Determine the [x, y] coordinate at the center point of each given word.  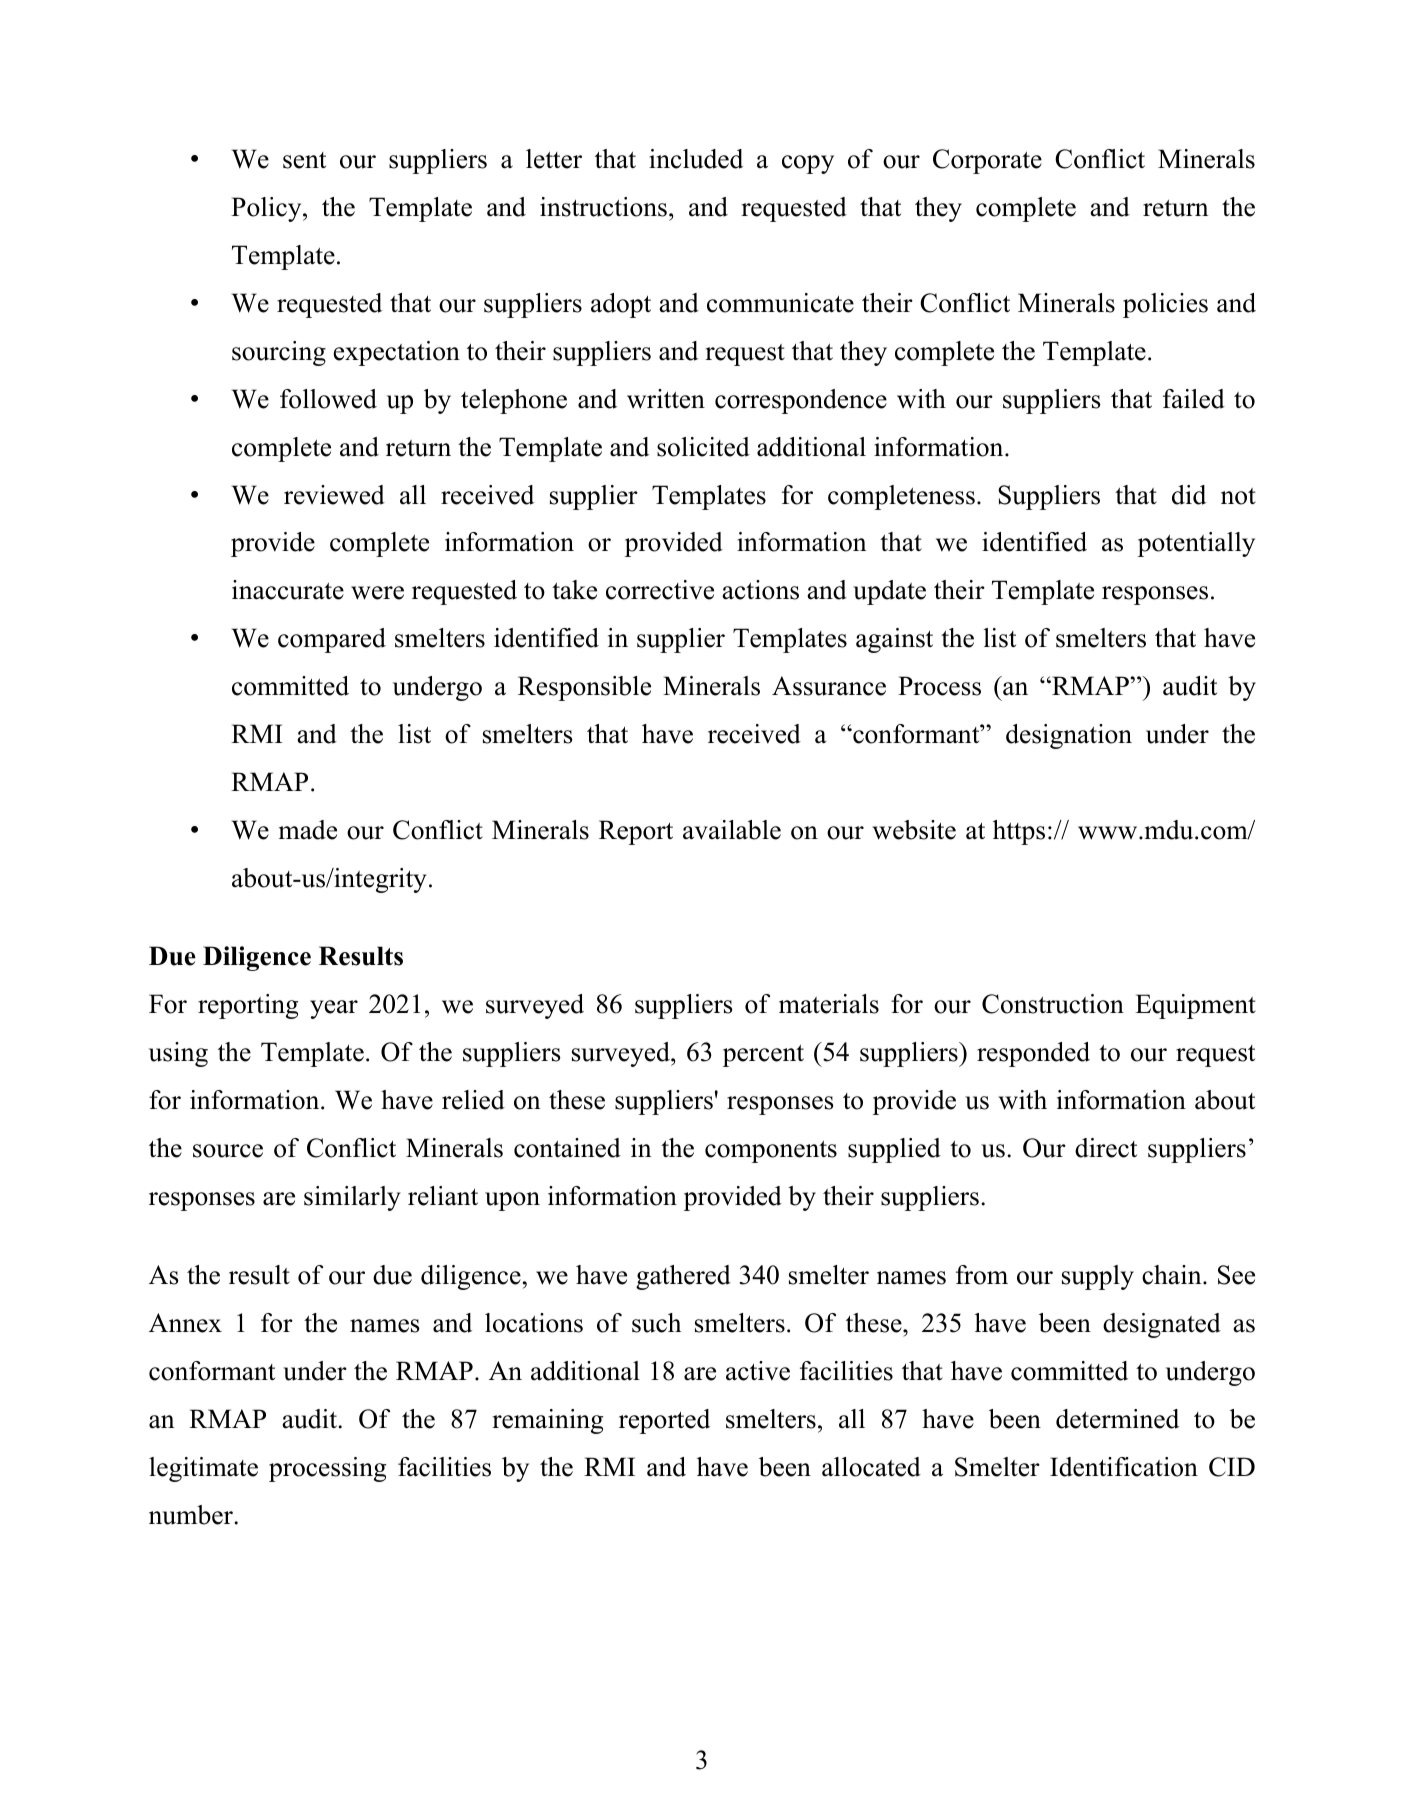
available [732, 830]
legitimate [203, 1469]
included [696, 159]
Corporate [987, 161]
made [308, 830]
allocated [871, 1467]
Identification [1124, 1467]
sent [304, 160]
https [1019, 832]
